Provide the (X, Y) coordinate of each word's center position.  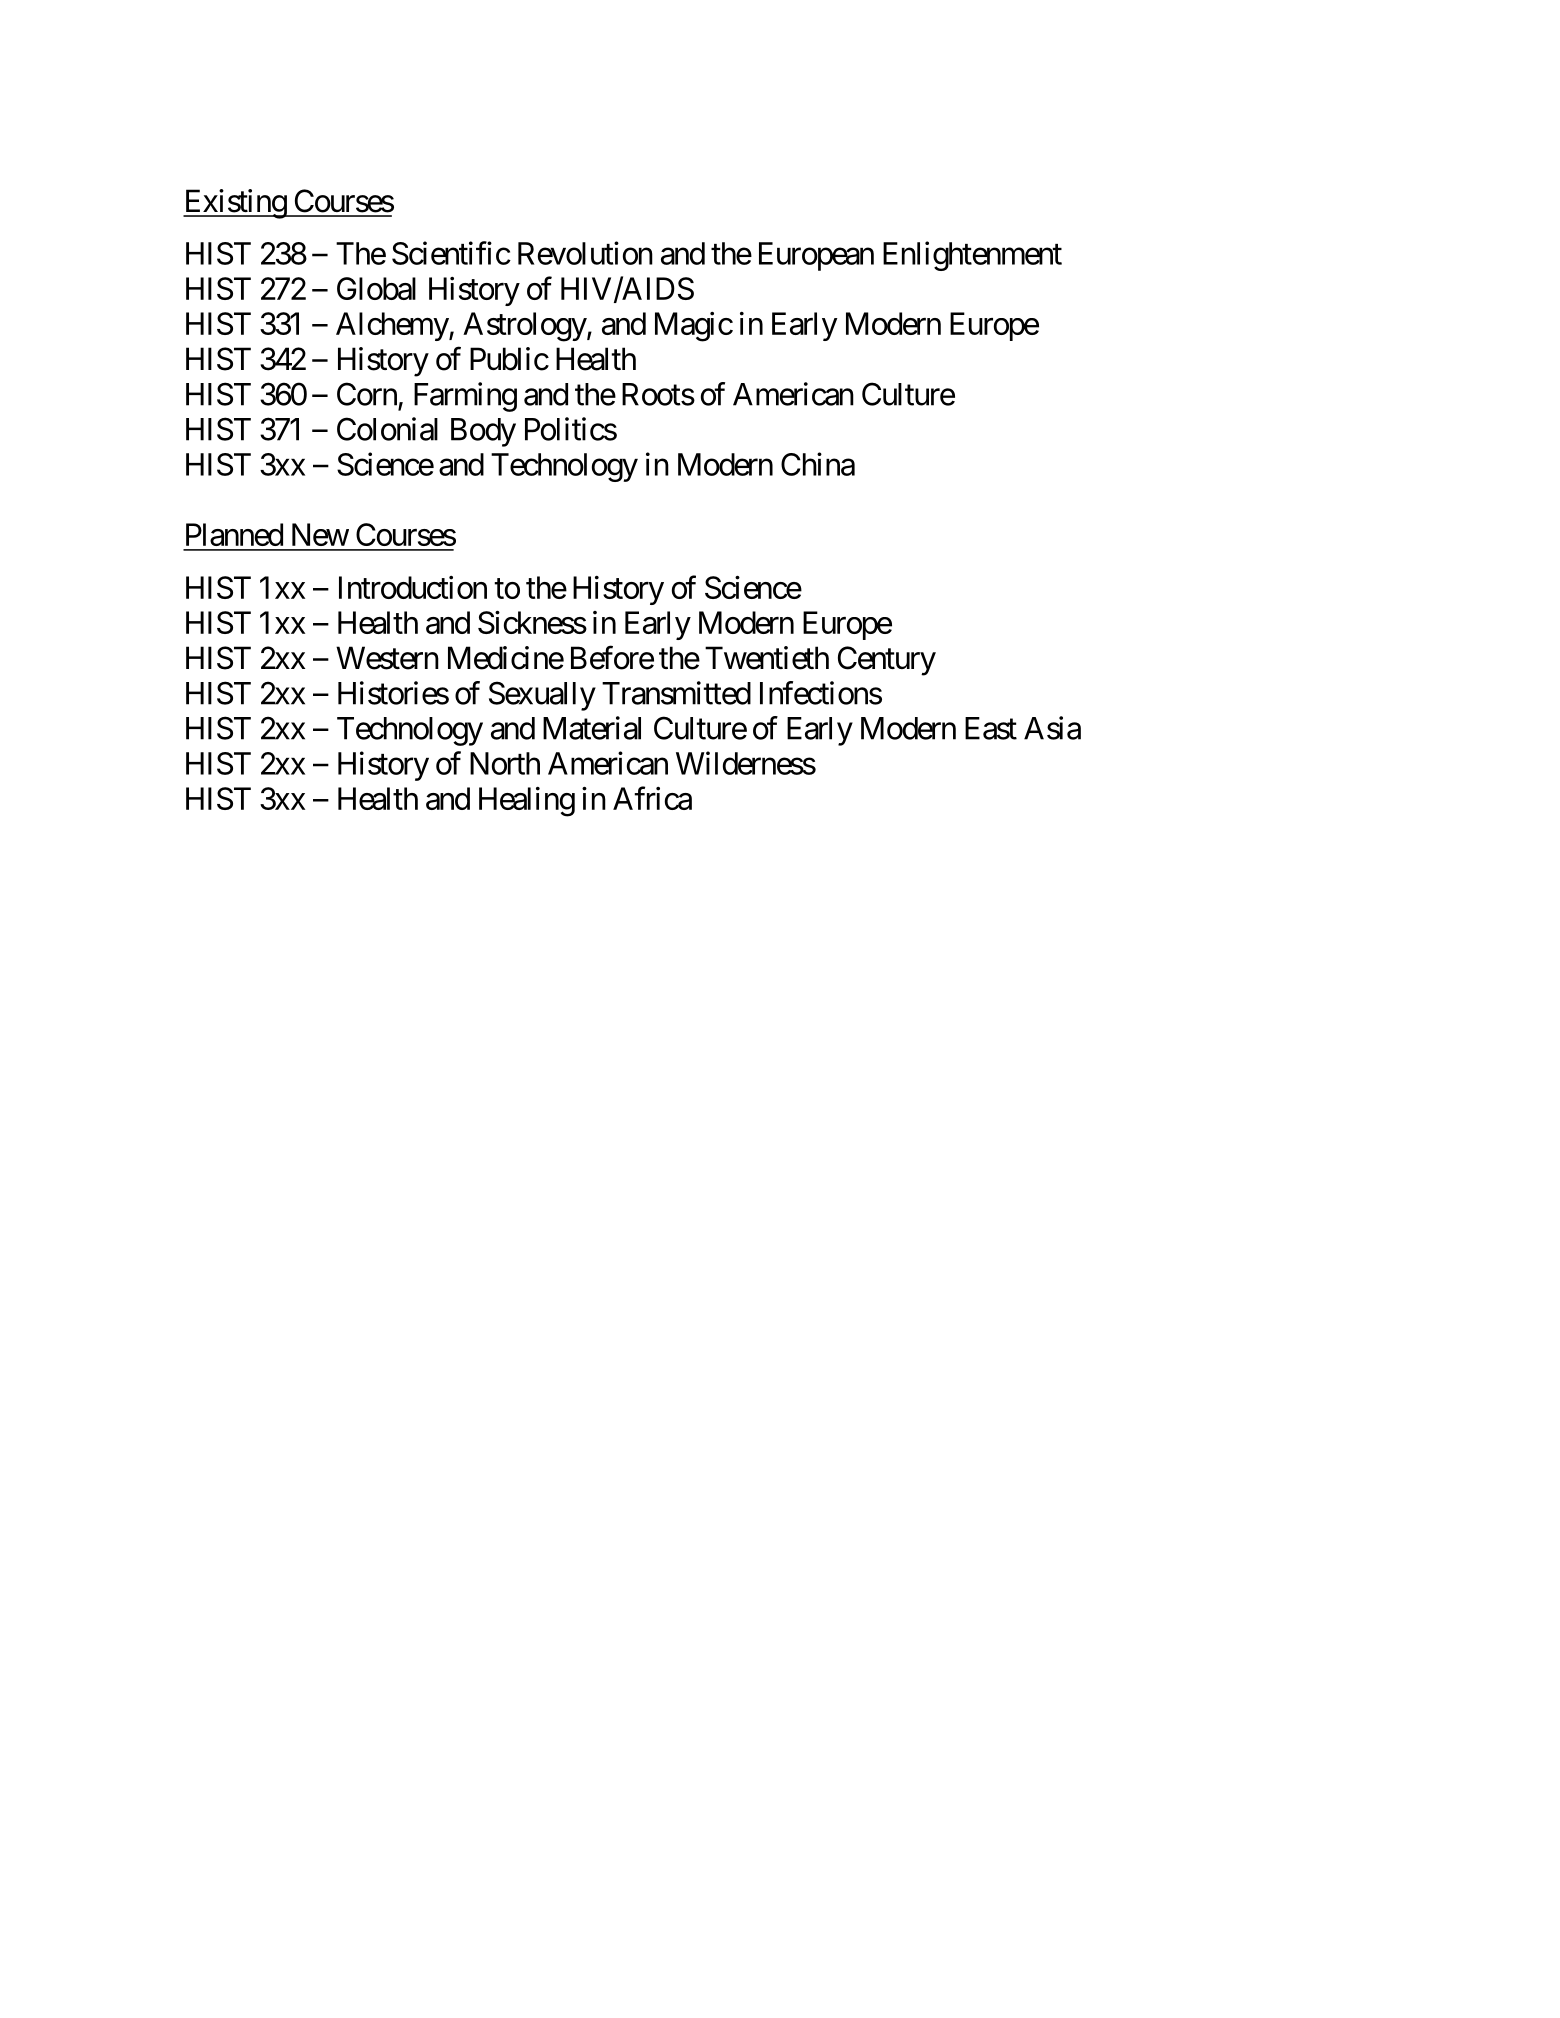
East (991, 728)
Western (387, 658)
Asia (1052, 728)
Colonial (387, 429)
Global (376, 288)
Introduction (413, 587)
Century (887, 661)
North (505, 763)
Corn (367, 394)
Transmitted (676, 693)
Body (483, 432)
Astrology (525, 327)
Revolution (585, 253)
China (818, 464)
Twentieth (767, 658)
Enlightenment (972, 256)
